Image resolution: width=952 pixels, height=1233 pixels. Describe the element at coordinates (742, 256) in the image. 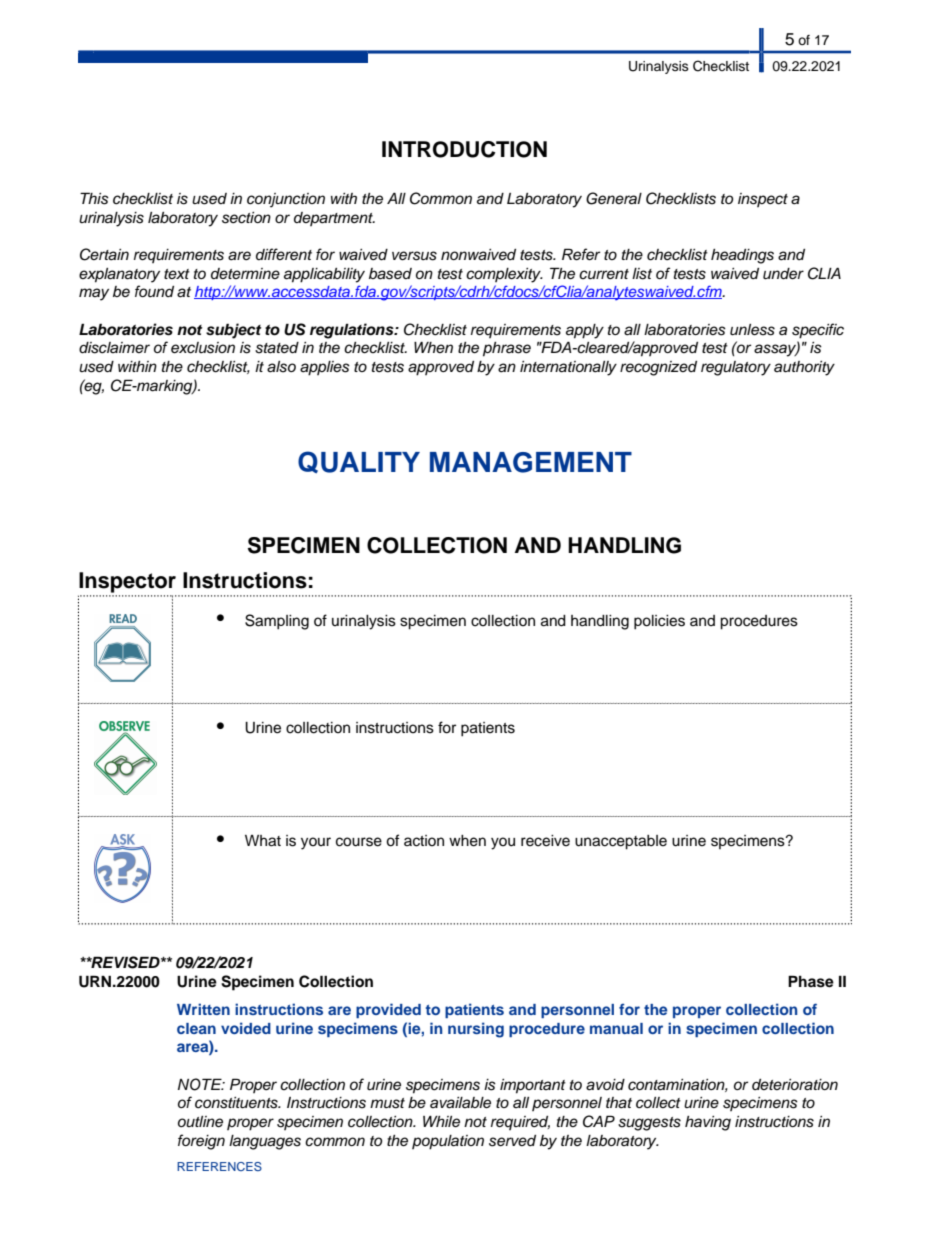

I see `headings` at that location.
